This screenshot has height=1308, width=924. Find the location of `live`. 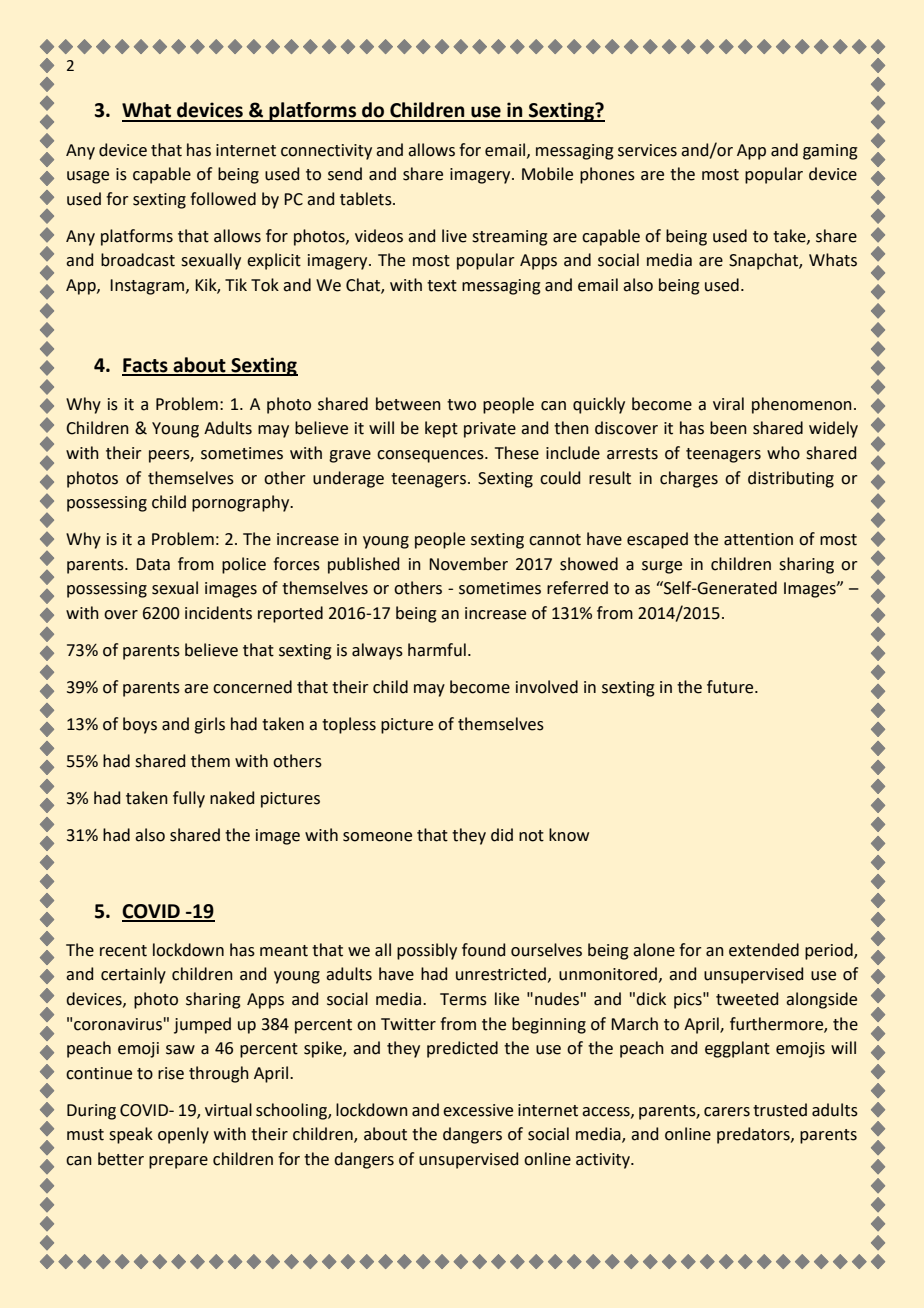

live is located at coordinates (454, 236).
